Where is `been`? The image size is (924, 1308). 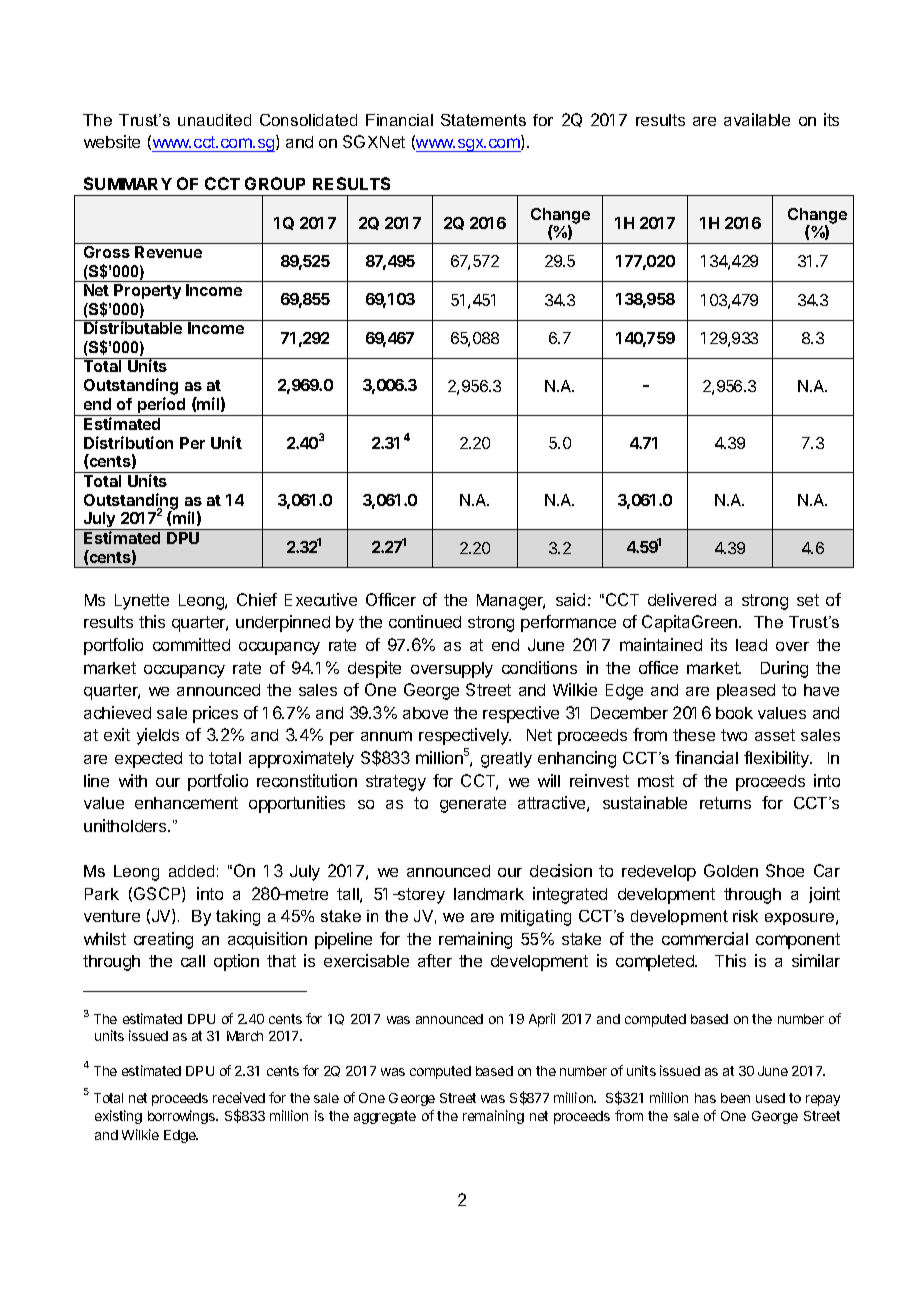 been is located at coordinates (735, 1098).
